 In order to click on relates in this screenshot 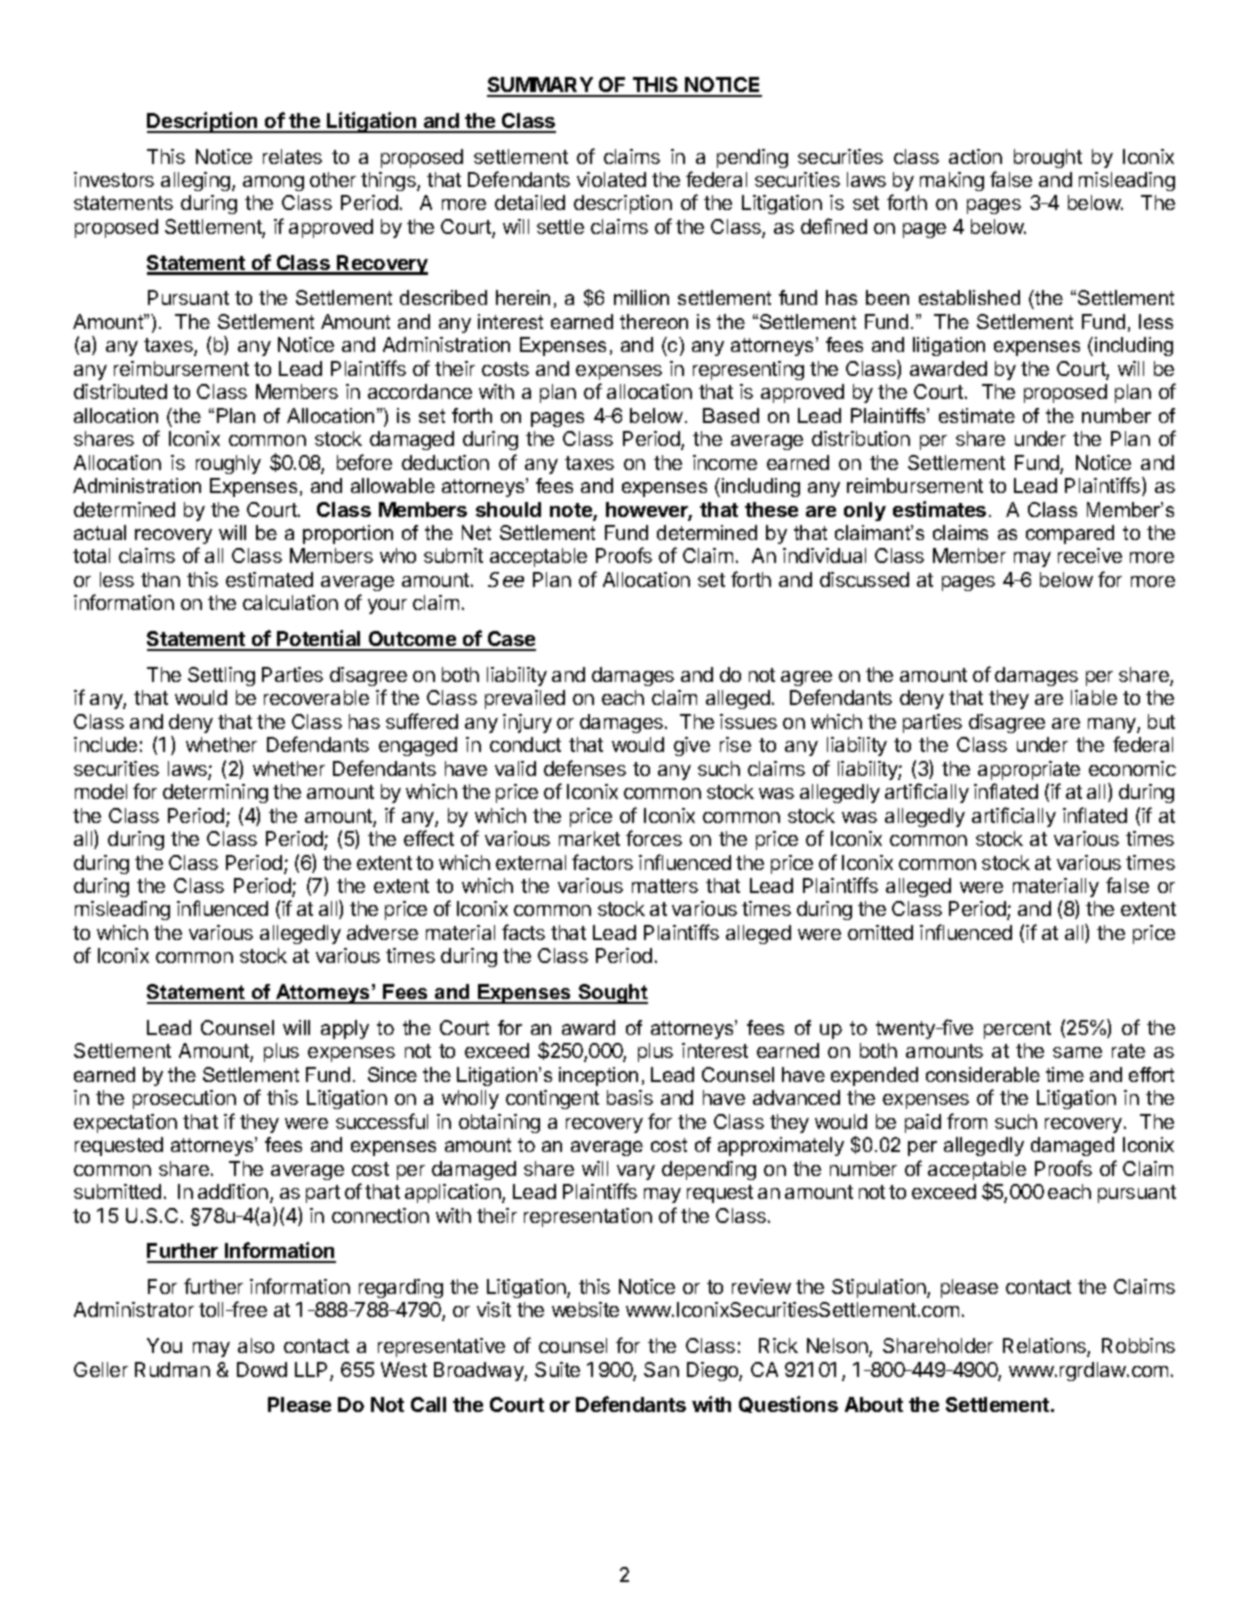, I will do `click(292, 156)`.
